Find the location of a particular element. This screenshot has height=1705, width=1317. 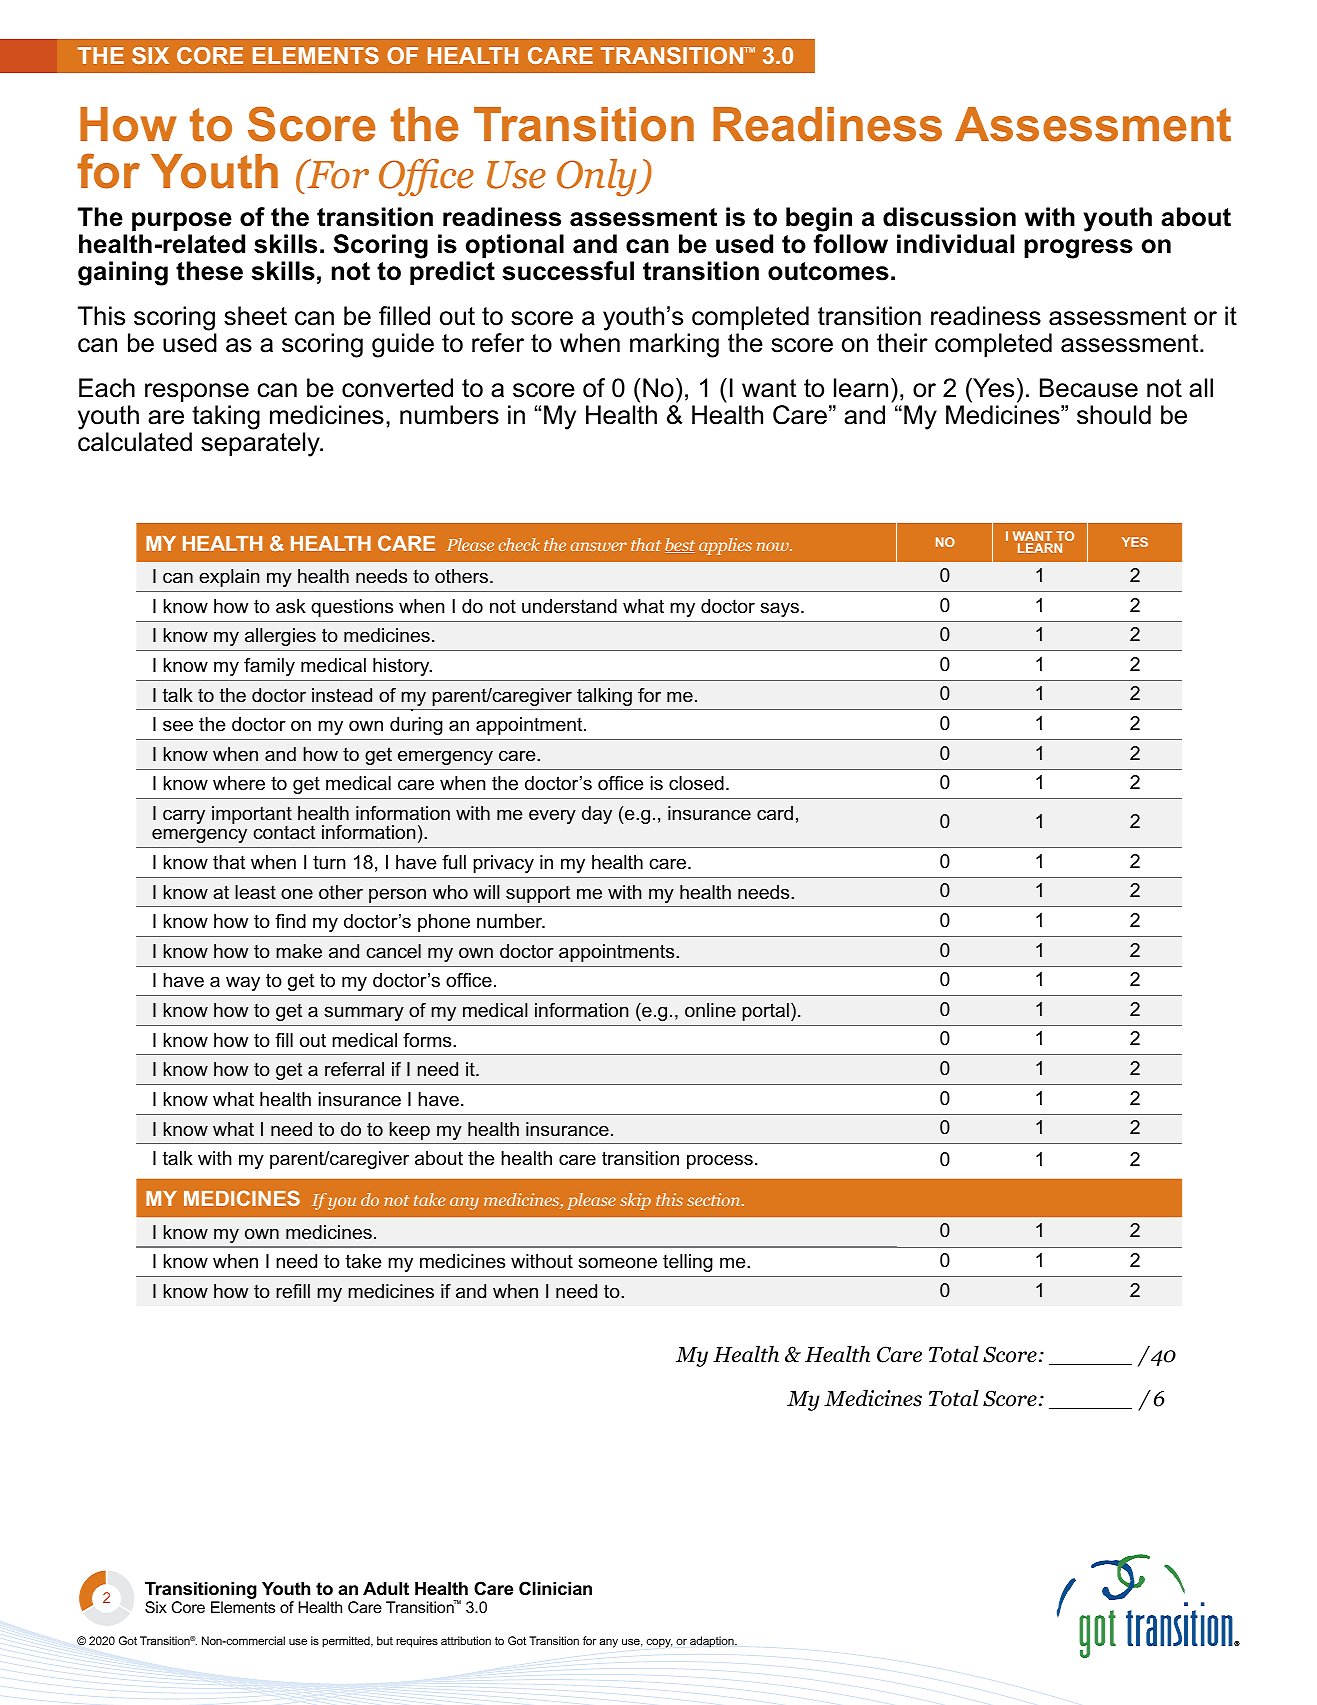

card is located at coordinates (775, 813).
